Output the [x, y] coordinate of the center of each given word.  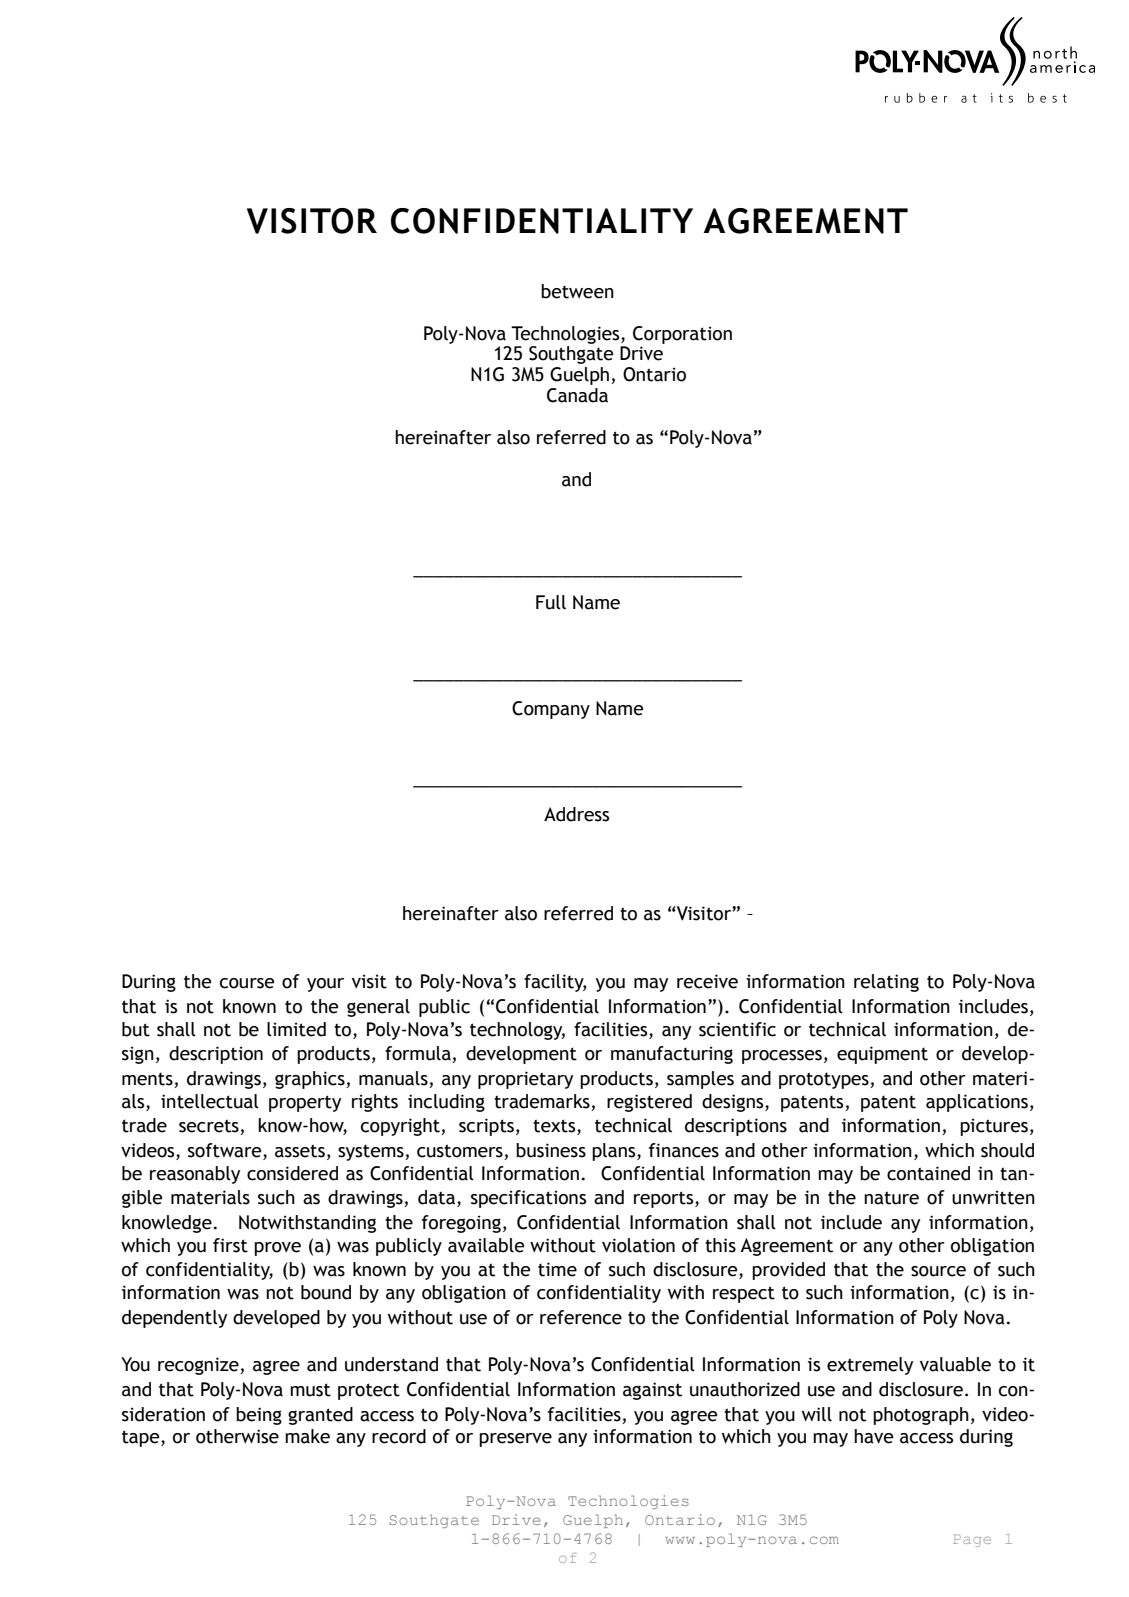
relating [886, 983]
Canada [577, 395]
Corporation [682, 335]
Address [576, 814]
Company [551, 710]
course [247, 983]
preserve [515, 1440]
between [577, 291]
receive [707, 981]
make [307, 1436]
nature [891, 1198]
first [230, 1245]
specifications [528, 1199]
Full [551, 602]
